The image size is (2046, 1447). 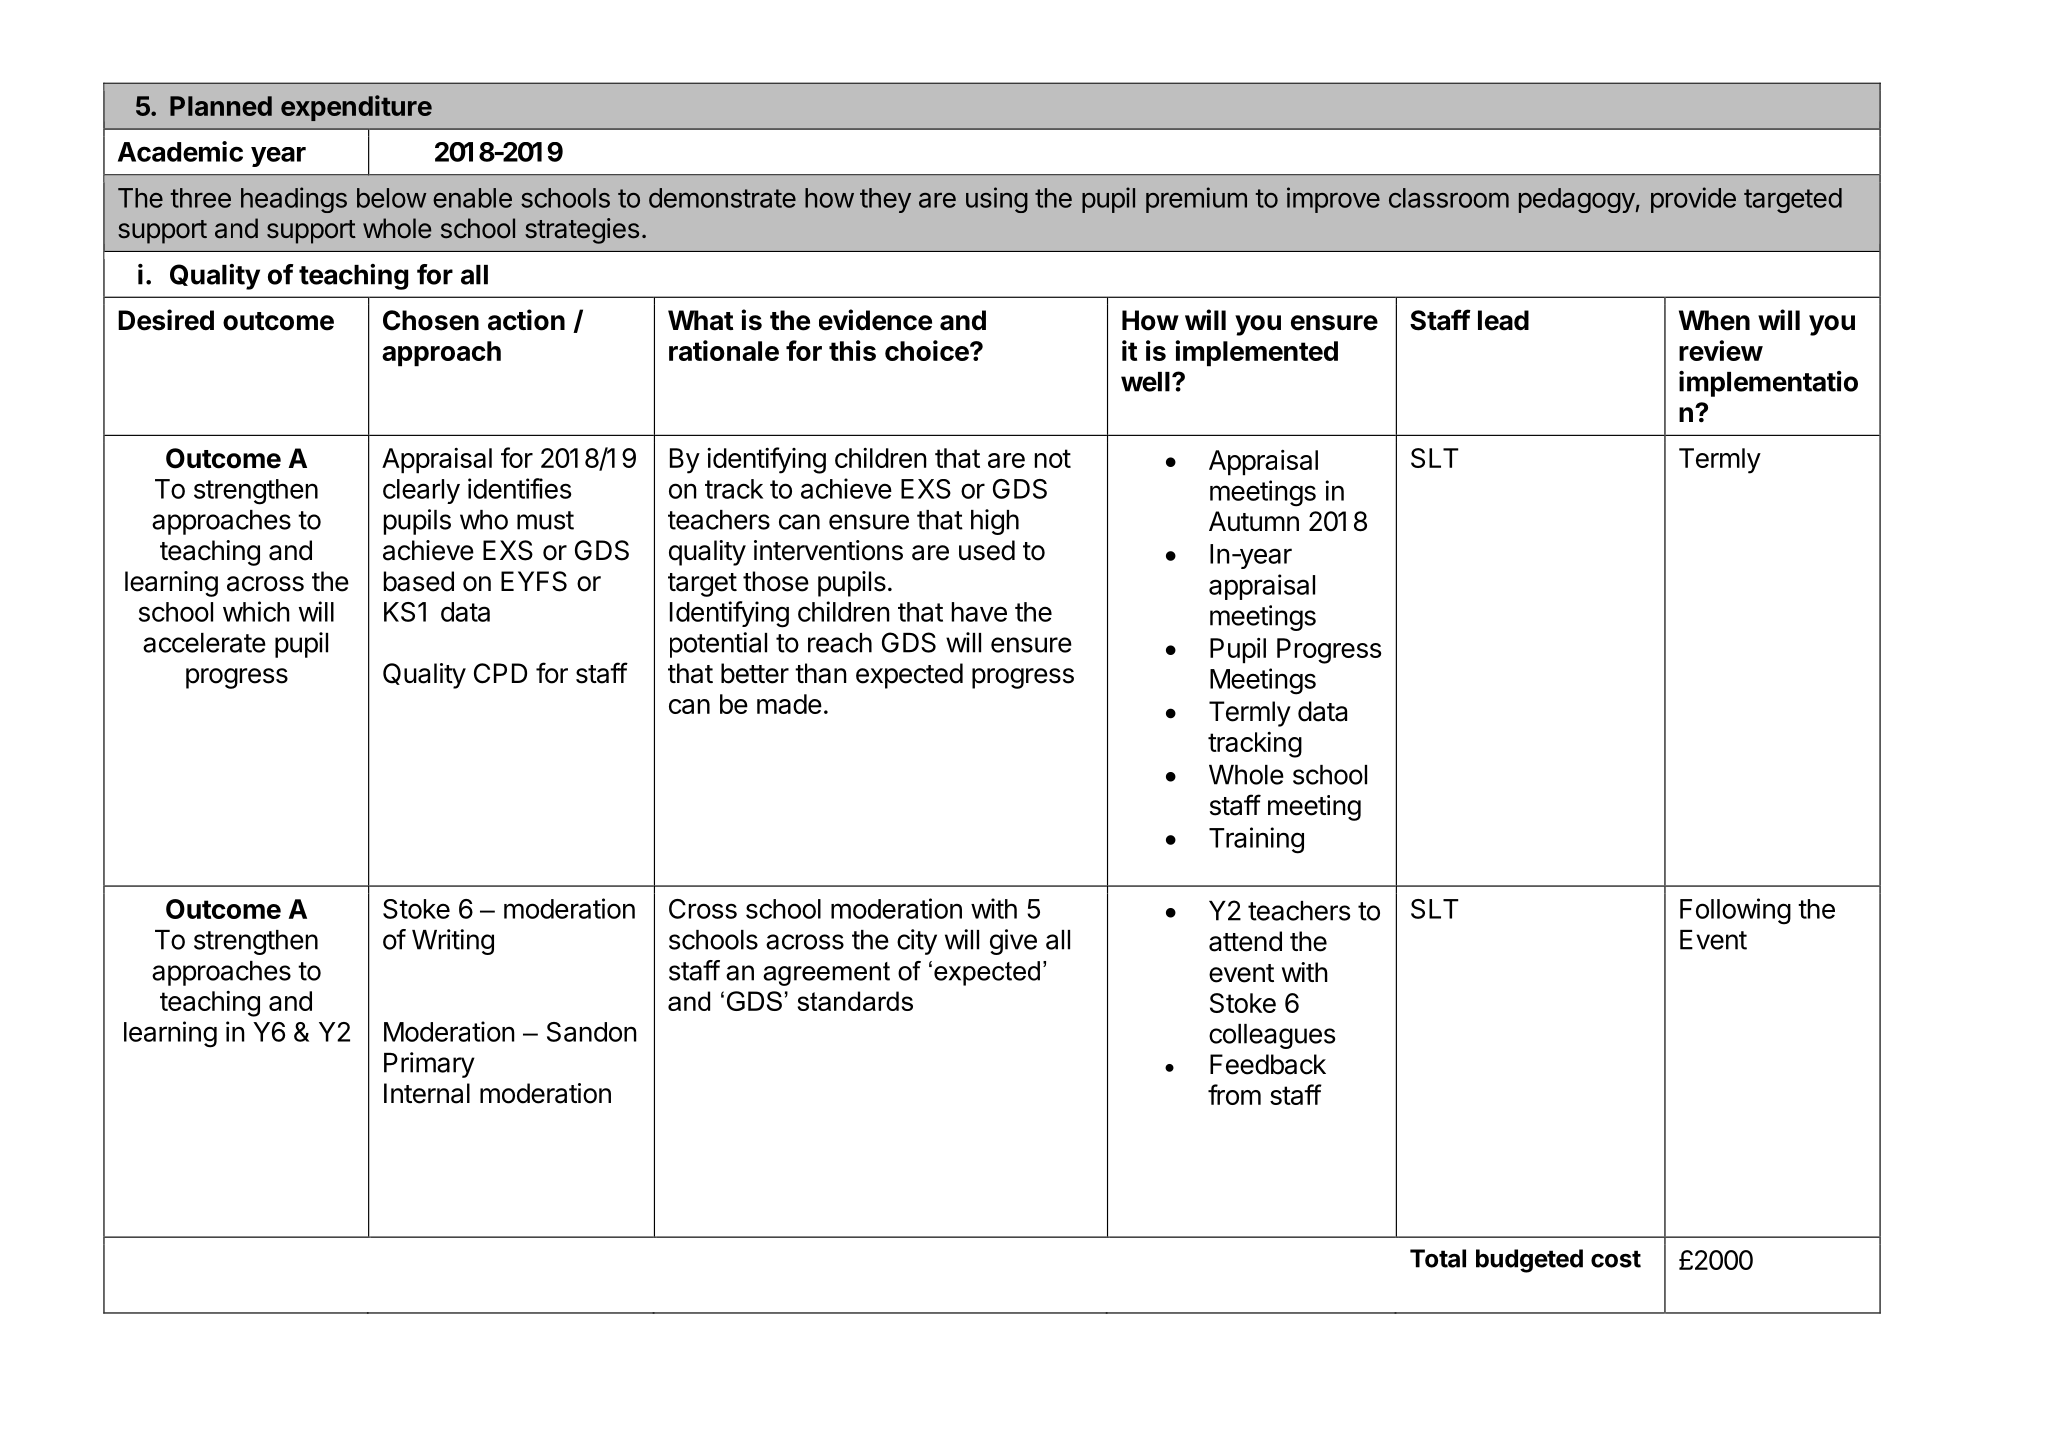 I want to click on CPD, so click(x=500, y=673).
